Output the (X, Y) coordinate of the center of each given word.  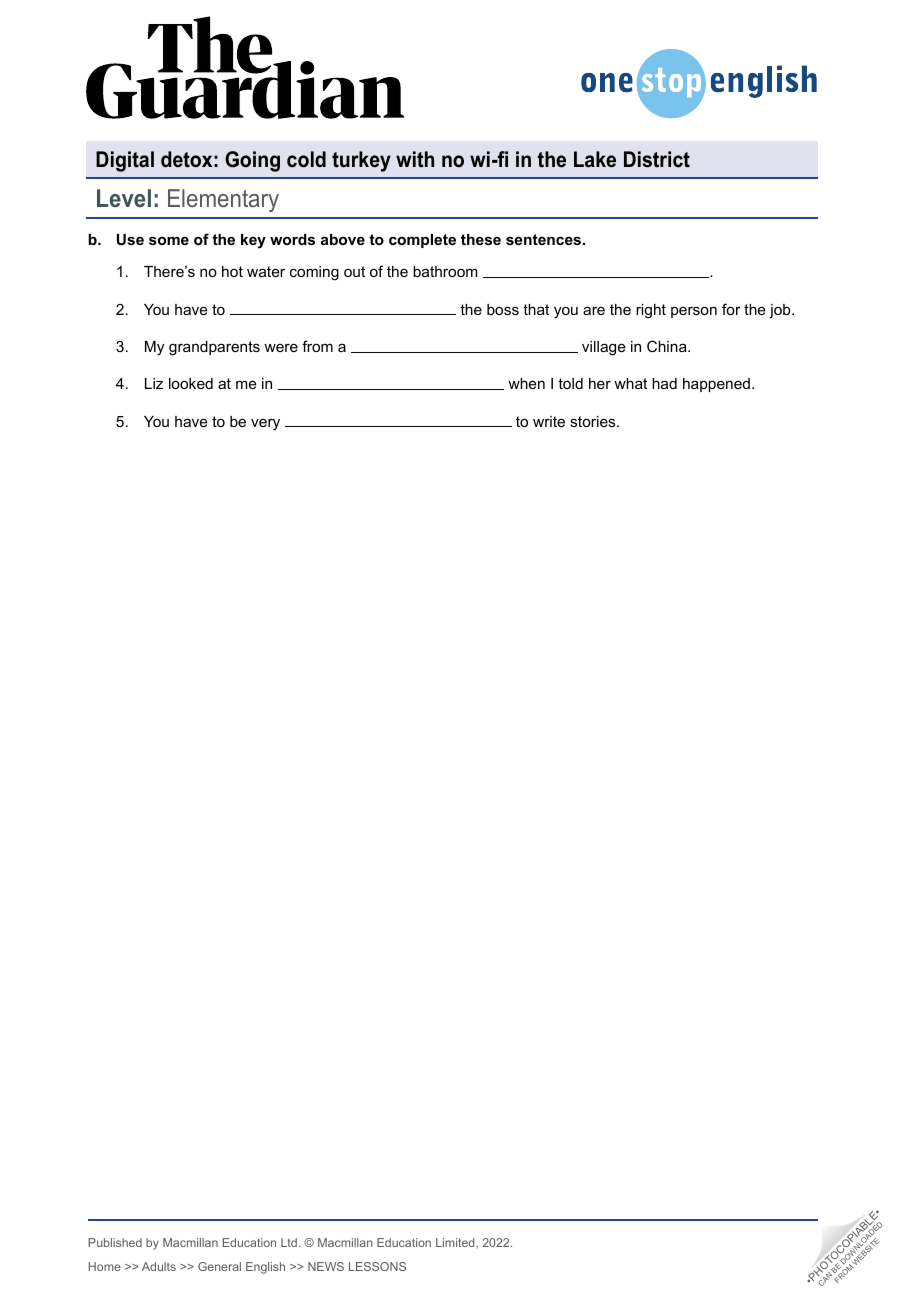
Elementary (223, 200)
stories (594, 421)
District (657, 159)
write (549, 421)
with (415, 159)
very (265, 424)
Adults (159, 1266)
